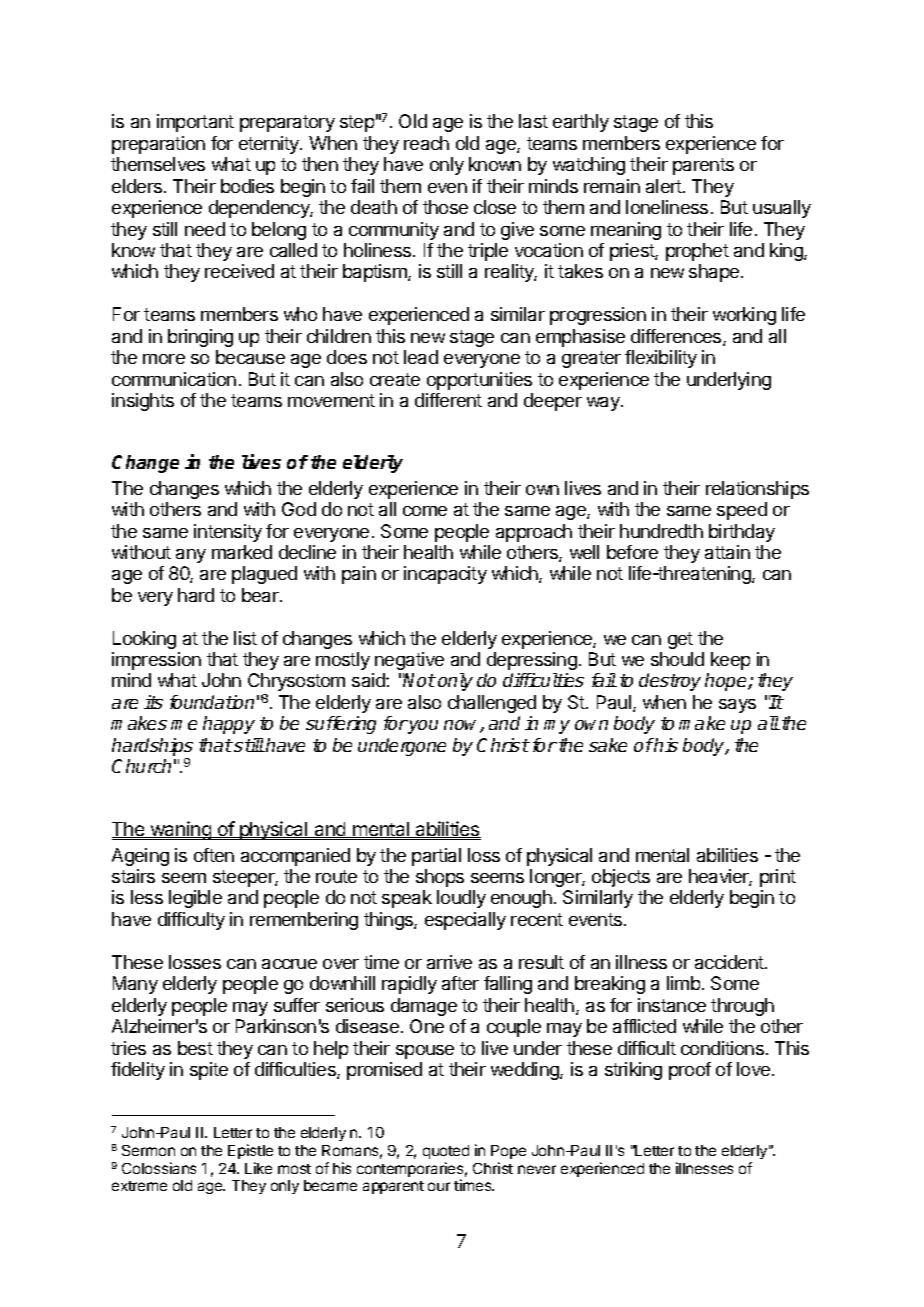 The height and width of the document is (1307, 924). What do you see at coordinates (703, 166) in the document?
I see `parents` at bounding box center [703, 166].
